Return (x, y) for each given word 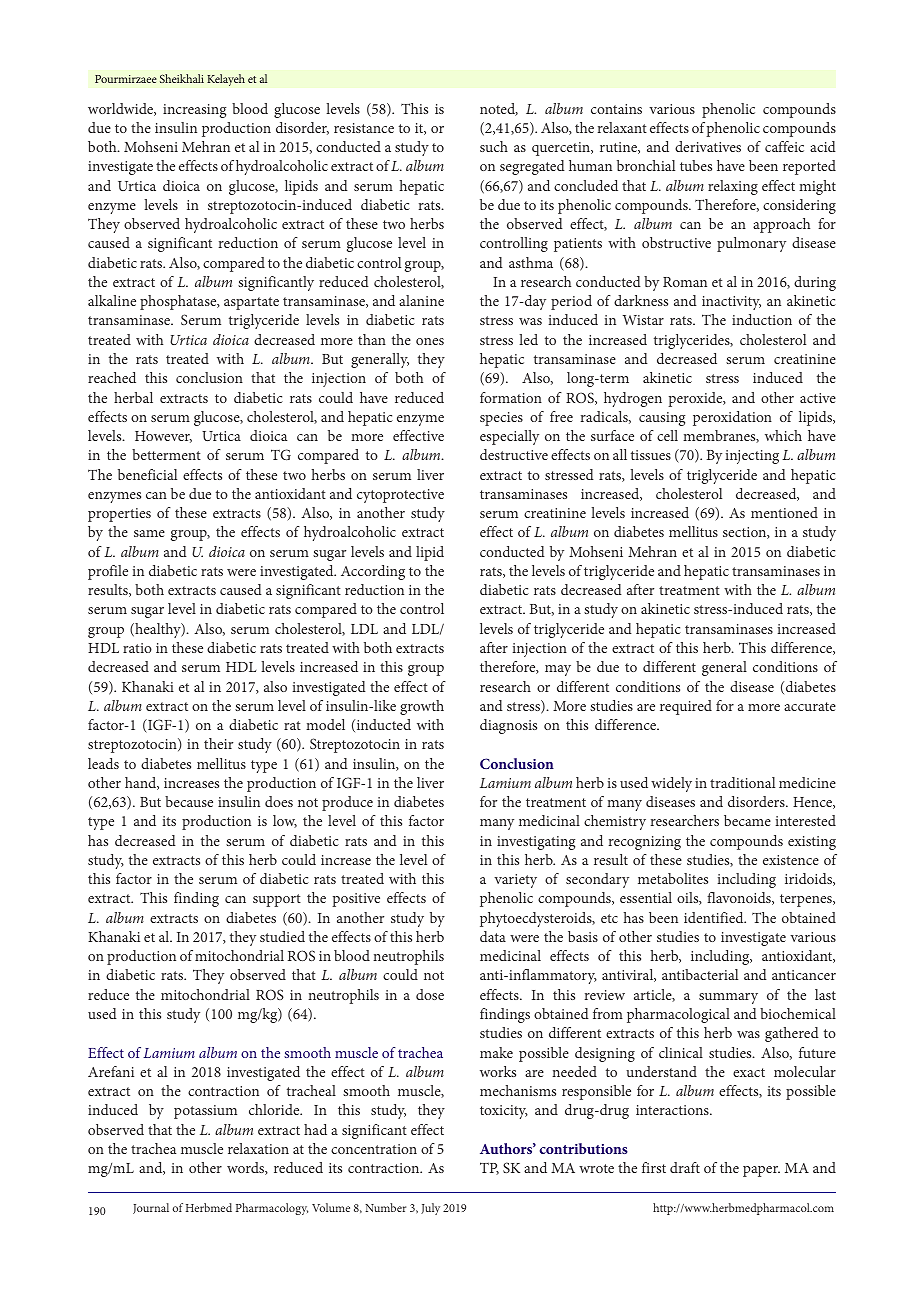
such (494, 146)
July (430, 1209)
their (218, 743)
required (686, 707)
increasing (194, 111)
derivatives (708, 146)
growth (422, 707)
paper (761, 1171)
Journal (151, 1208)
